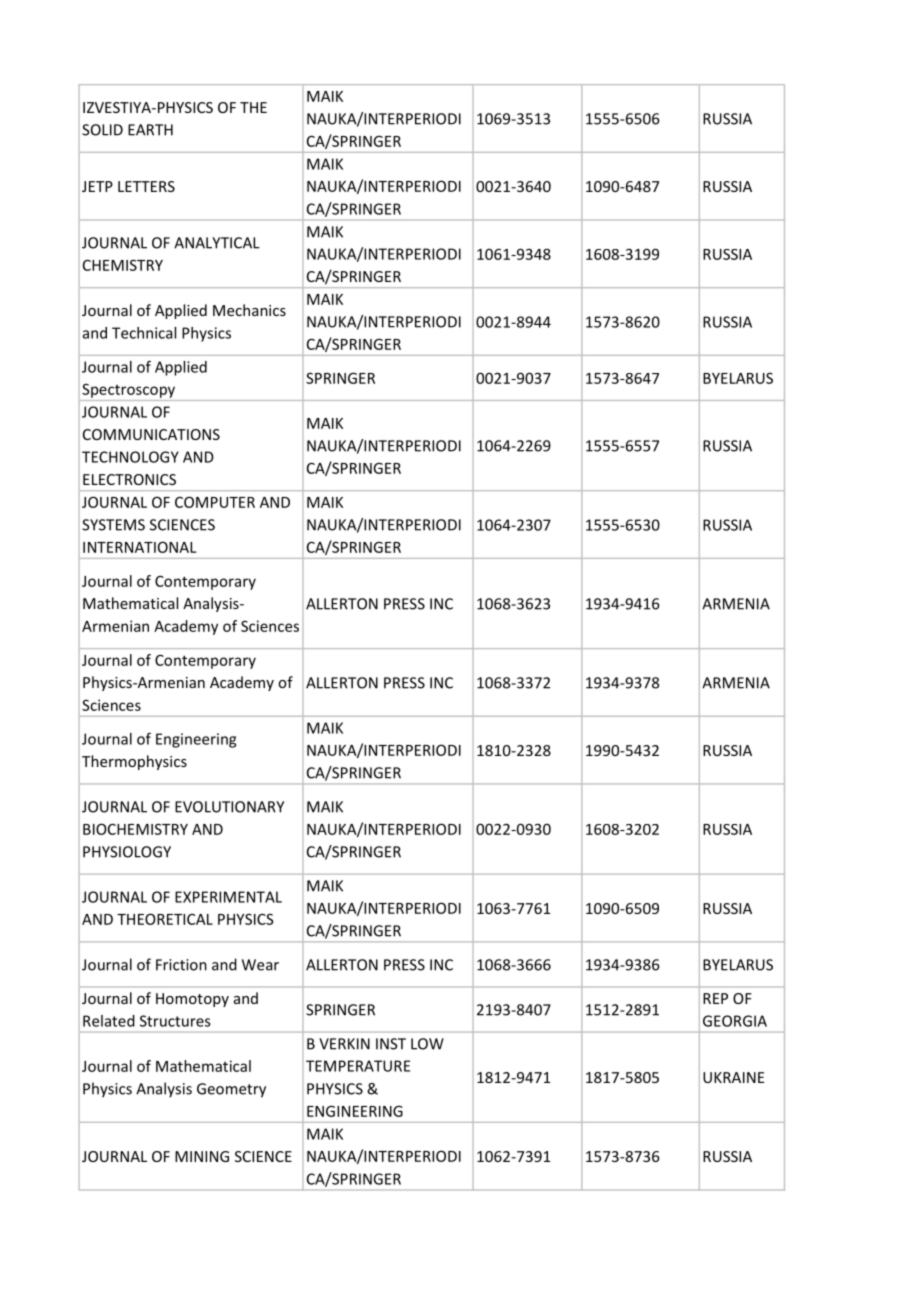 Image resolution: width=924 pixels, height=1308 pixels. Describe the element at coordinates (215, 502) in the document. I see `COMPUTER` at that location.
